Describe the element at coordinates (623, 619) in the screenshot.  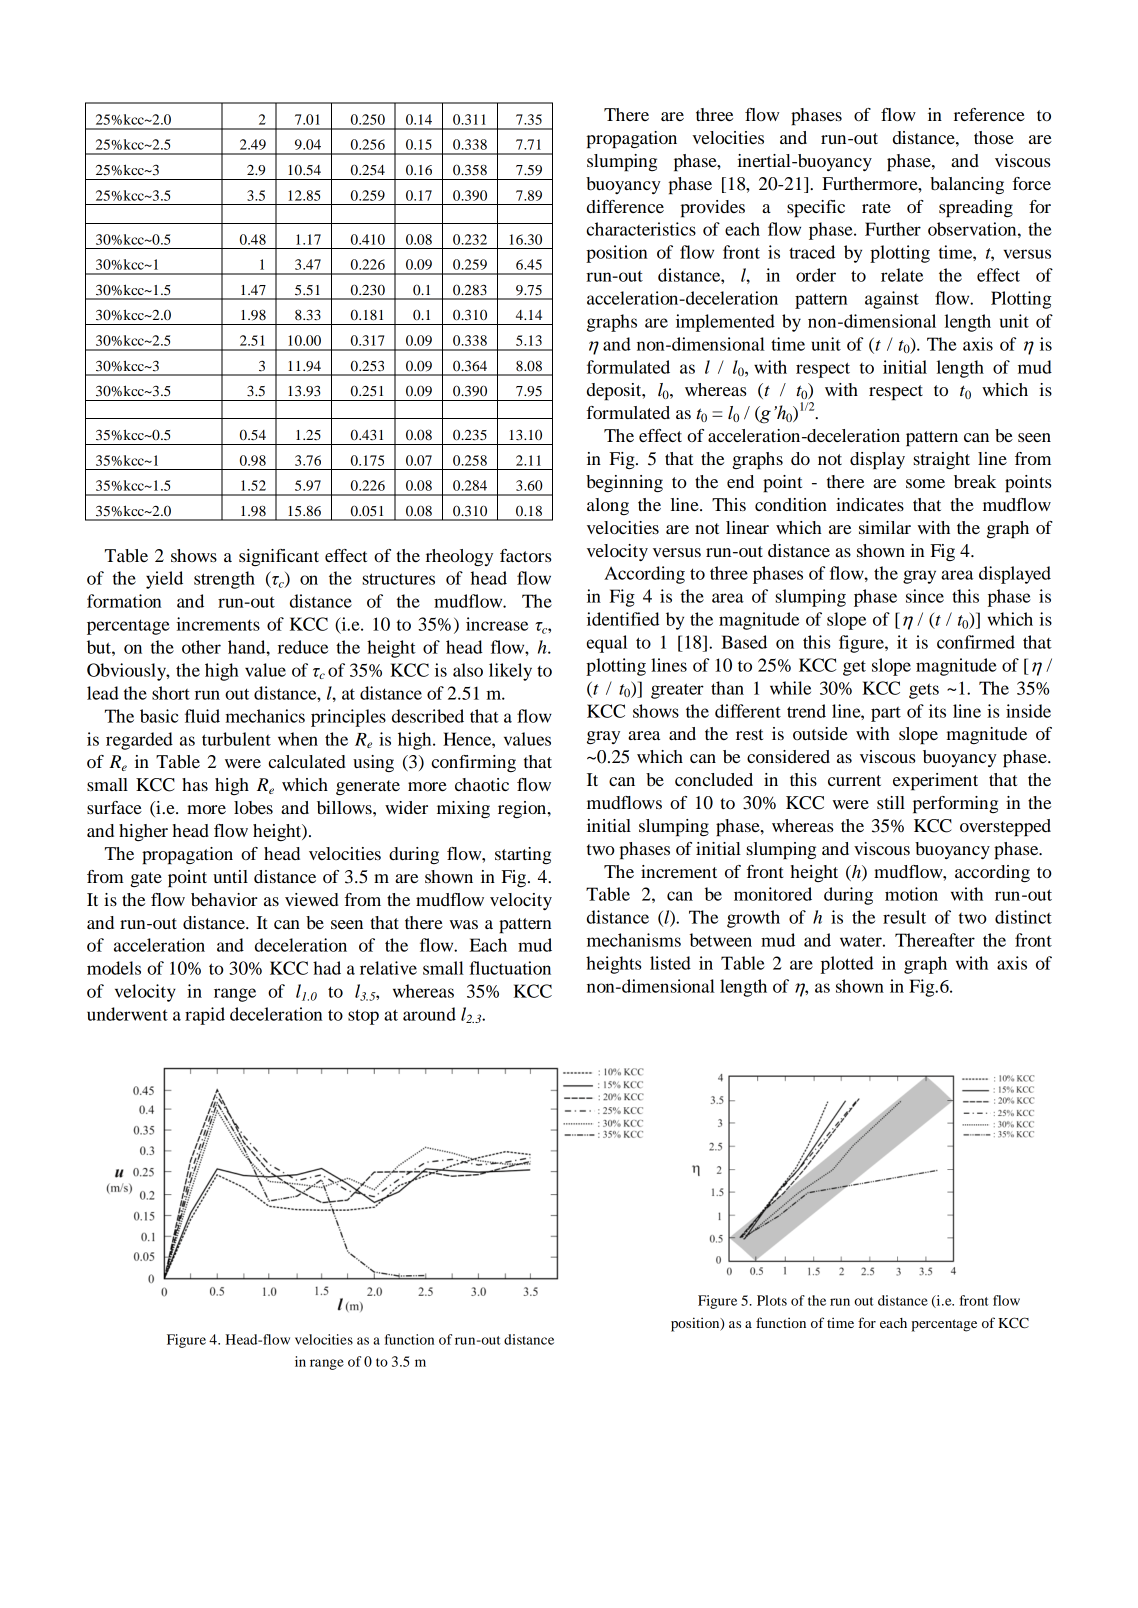
I see `identified` at that location.
